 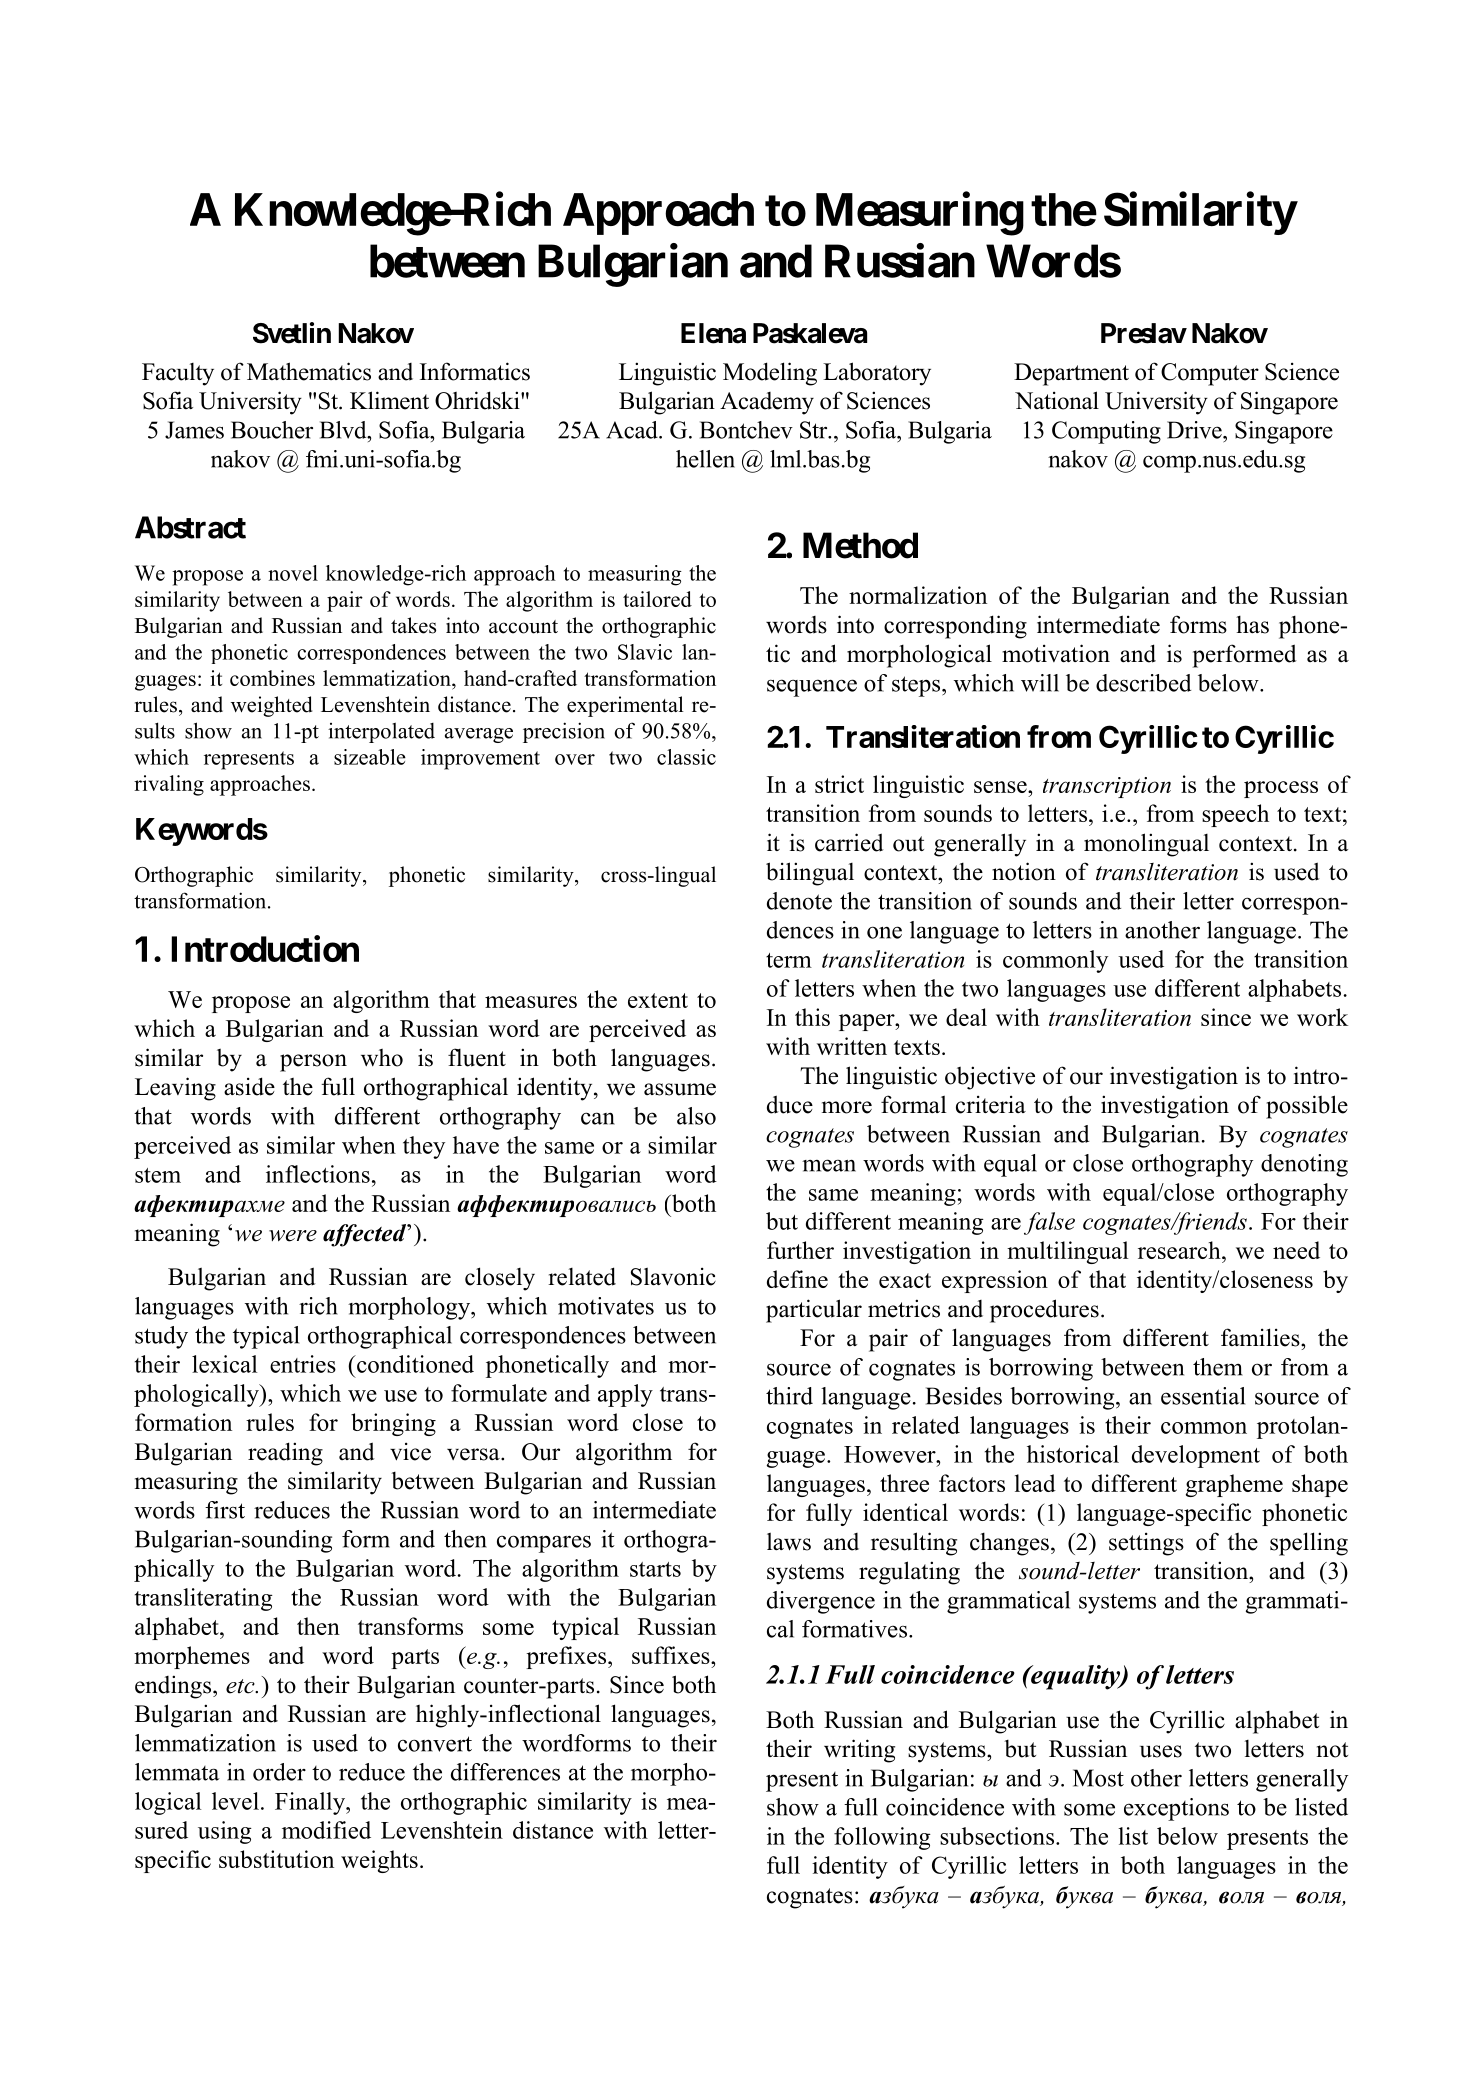 I want to click on sizeable, so click(x=370, y=757).
